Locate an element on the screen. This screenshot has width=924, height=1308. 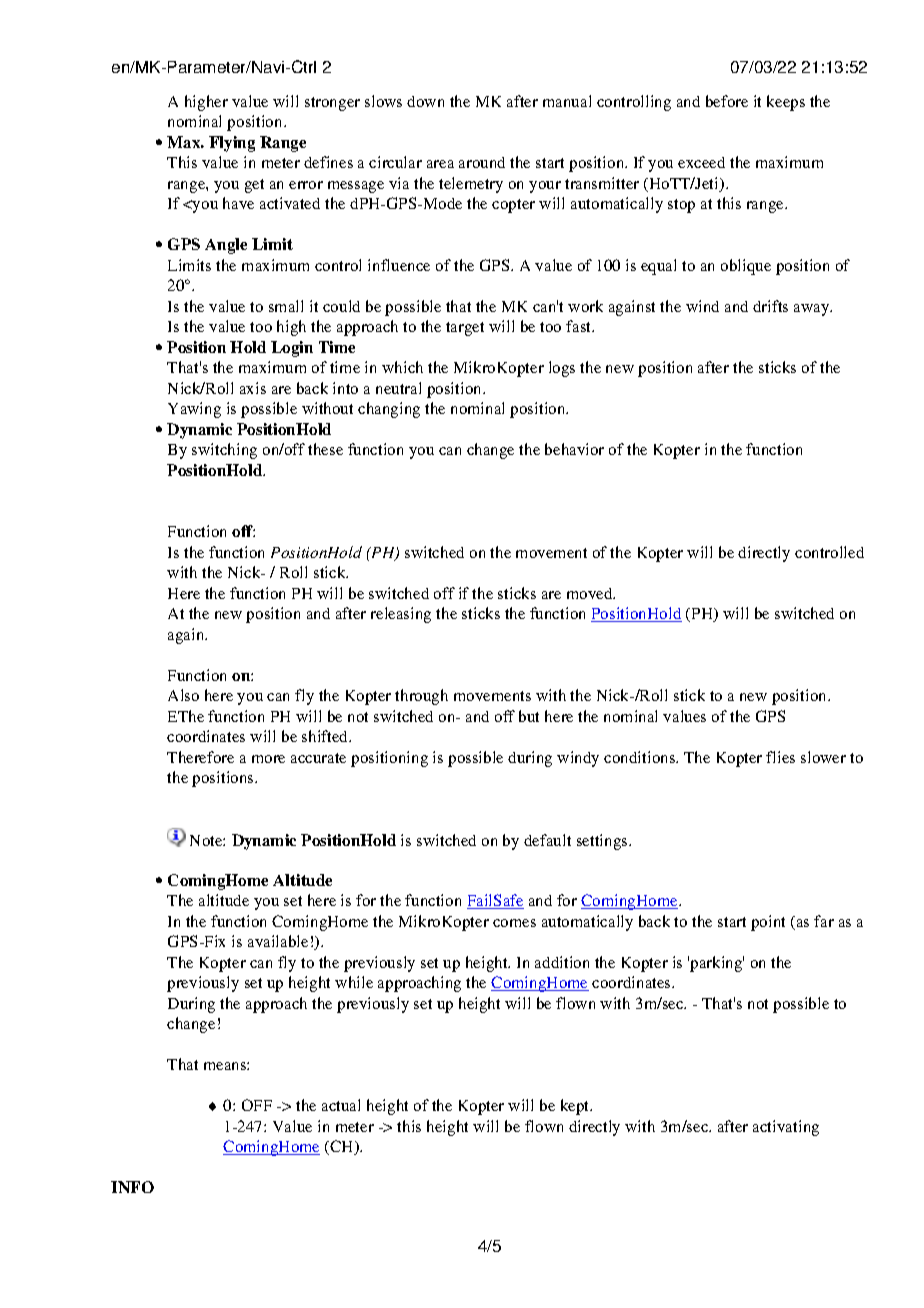
INFO is located at coordinates (132, 1187).
